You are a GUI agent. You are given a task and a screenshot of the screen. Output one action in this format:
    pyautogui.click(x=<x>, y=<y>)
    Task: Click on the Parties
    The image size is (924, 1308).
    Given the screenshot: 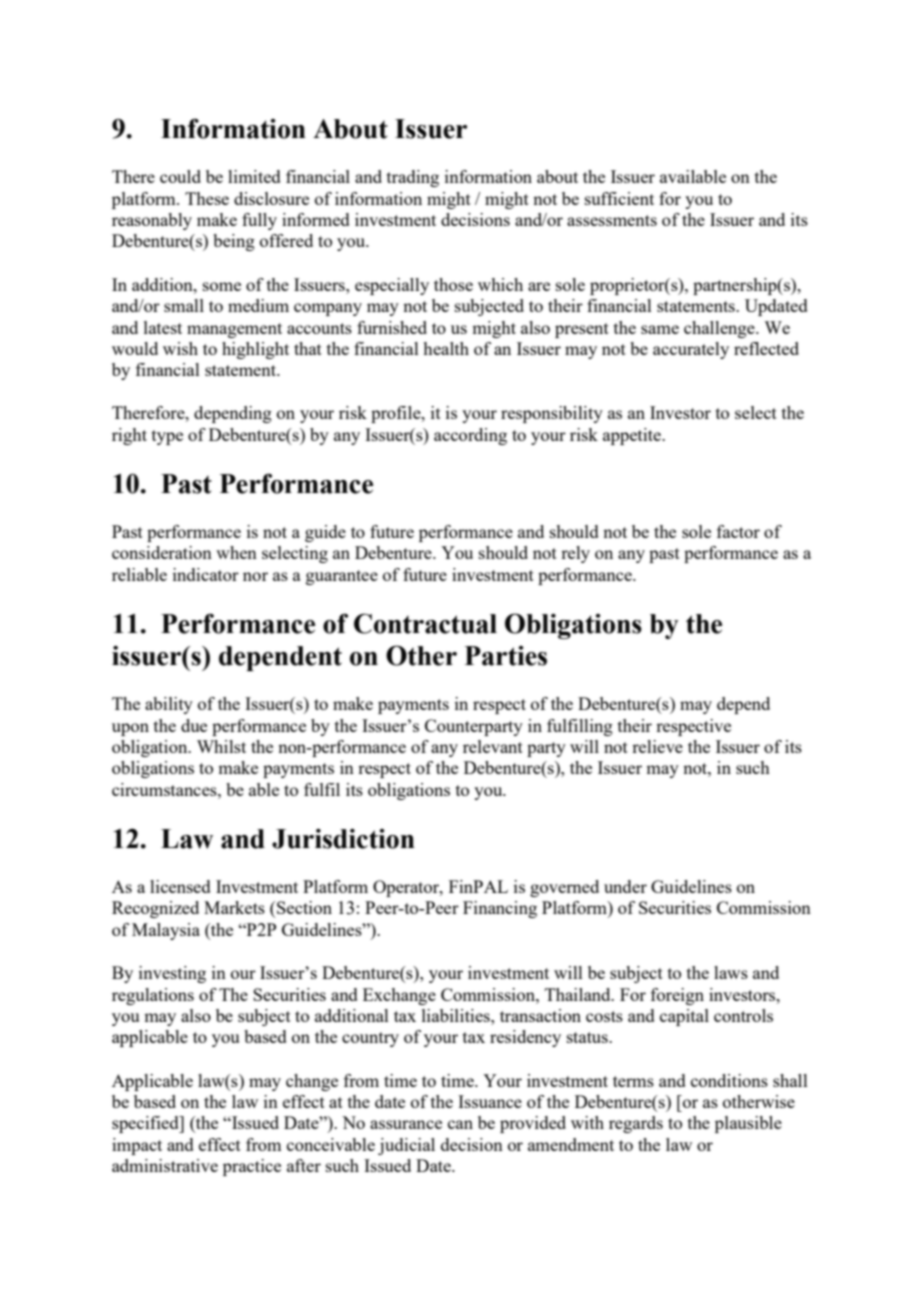 What is the action you would take?
    pyautogui.click(x=506, y=656)
